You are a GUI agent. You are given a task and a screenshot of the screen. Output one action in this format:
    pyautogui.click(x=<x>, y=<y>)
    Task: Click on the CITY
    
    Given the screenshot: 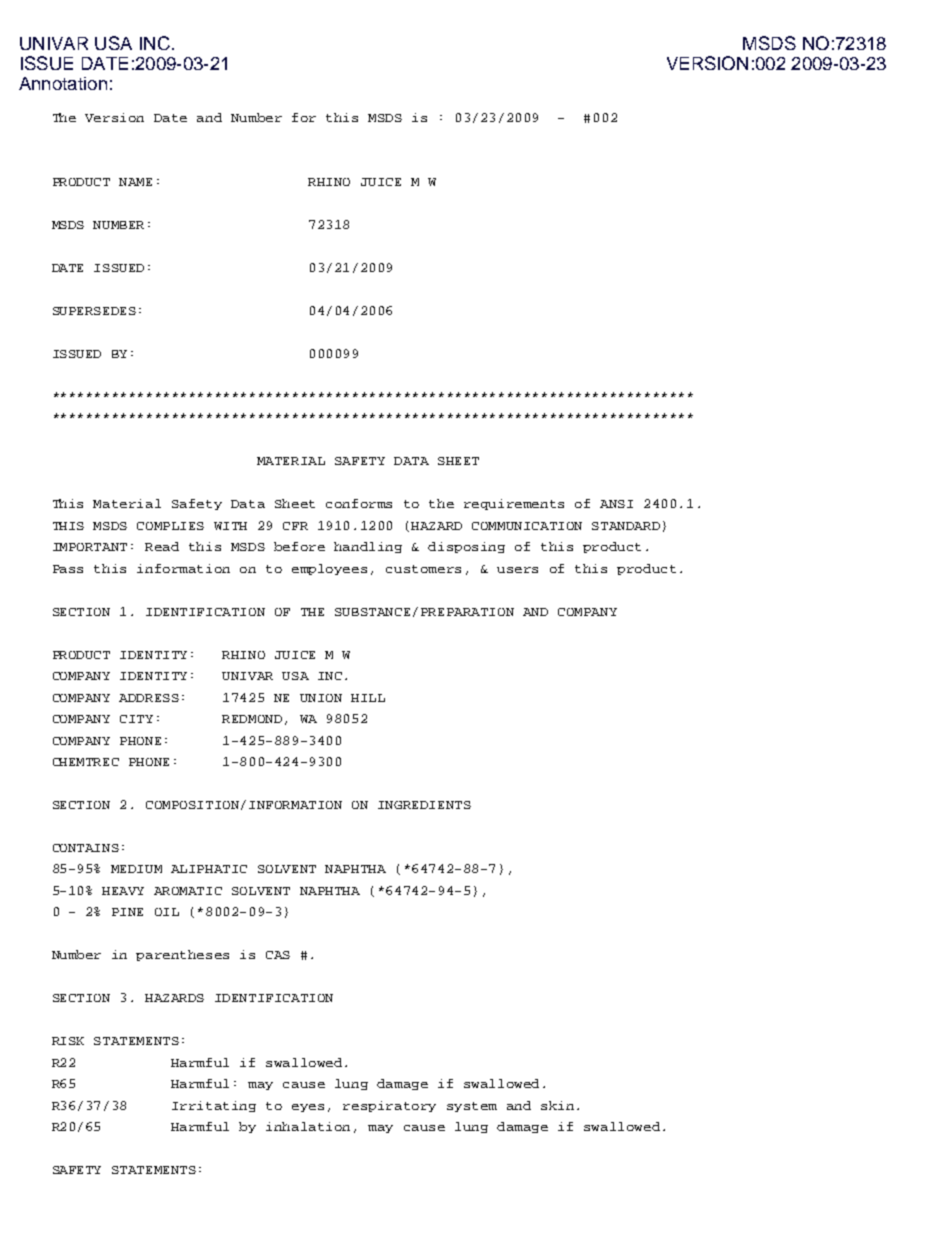 What is the action you would take?
    pyautogui.click(x=136, y=719)
